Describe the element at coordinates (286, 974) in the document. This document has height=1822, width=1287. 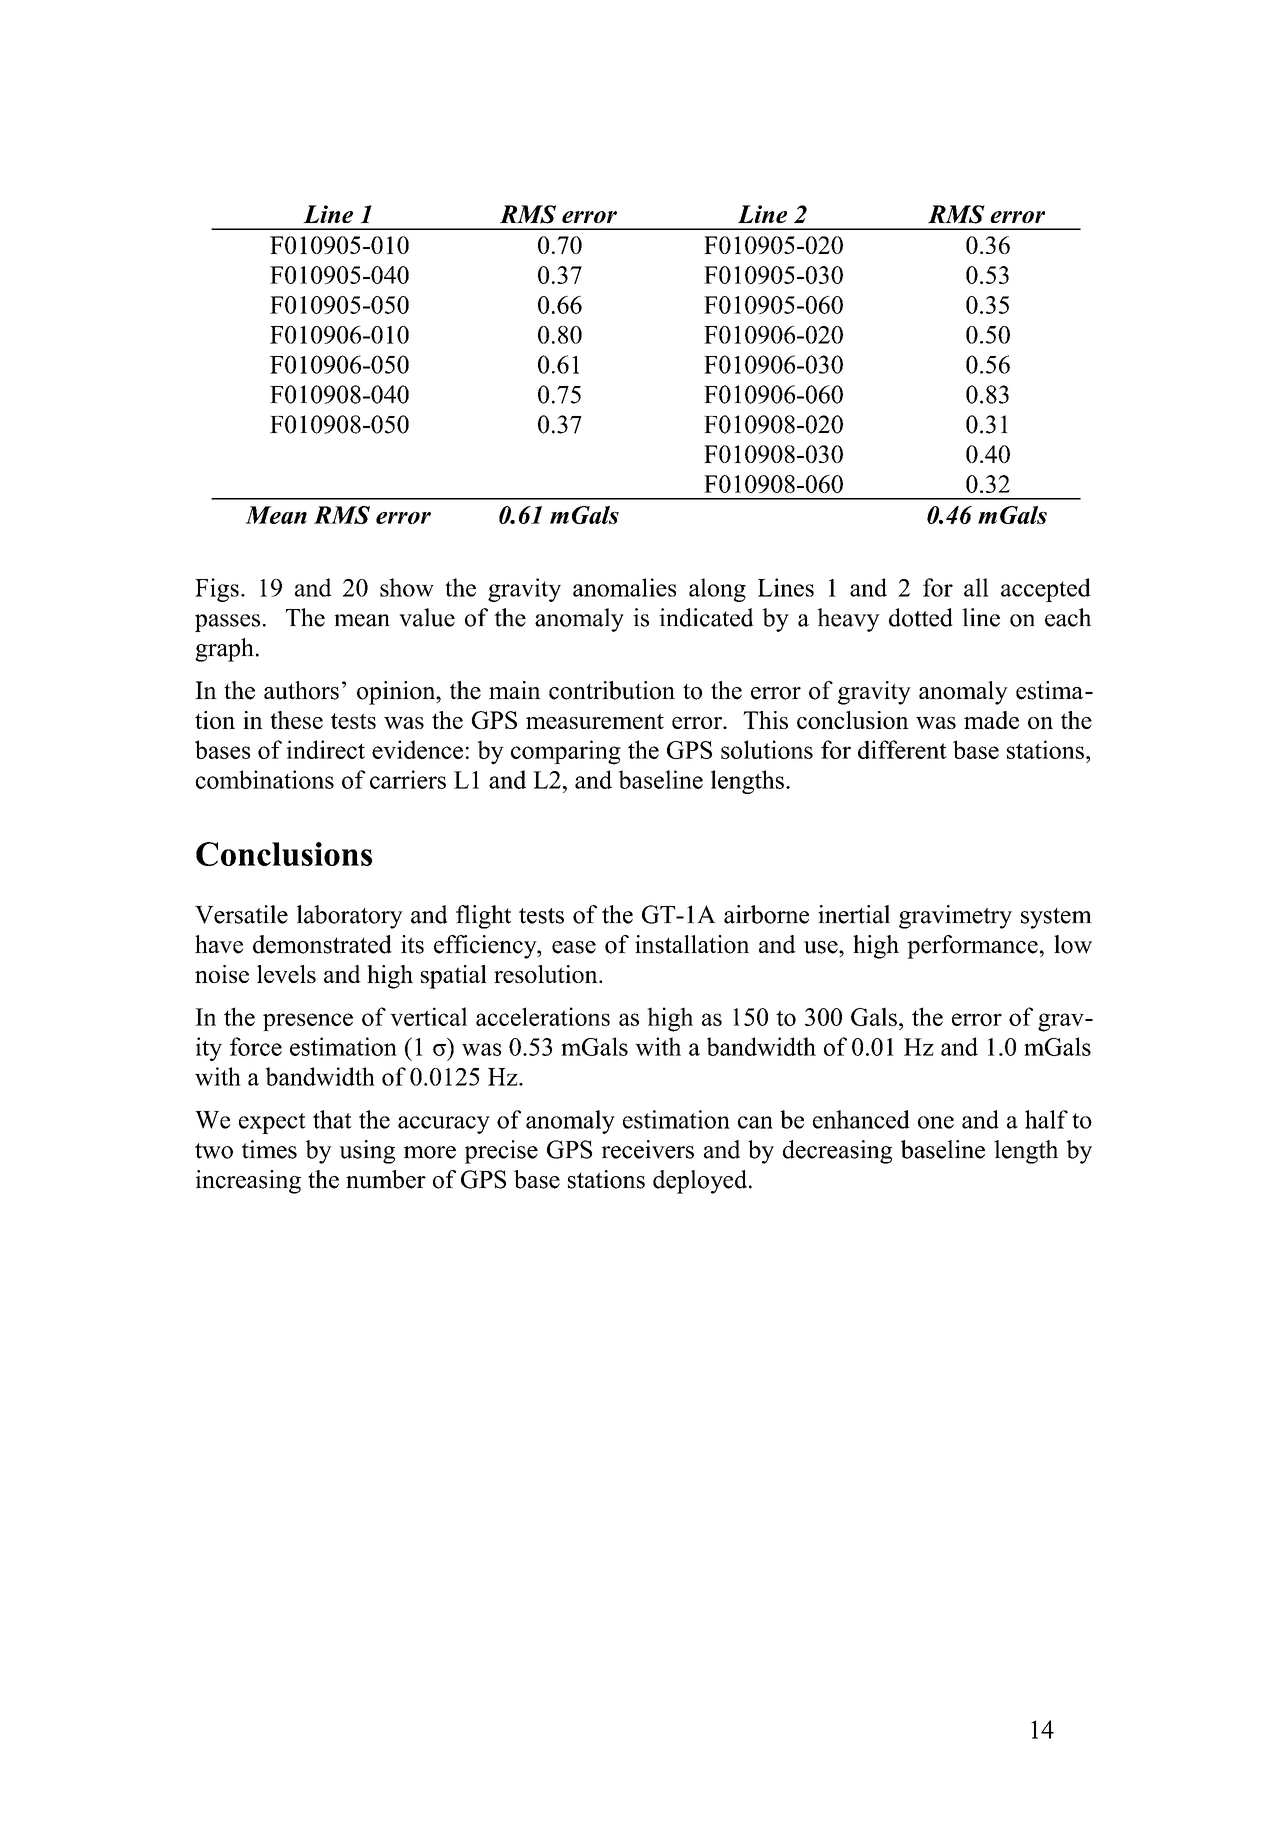
I see `levels` at that location.
